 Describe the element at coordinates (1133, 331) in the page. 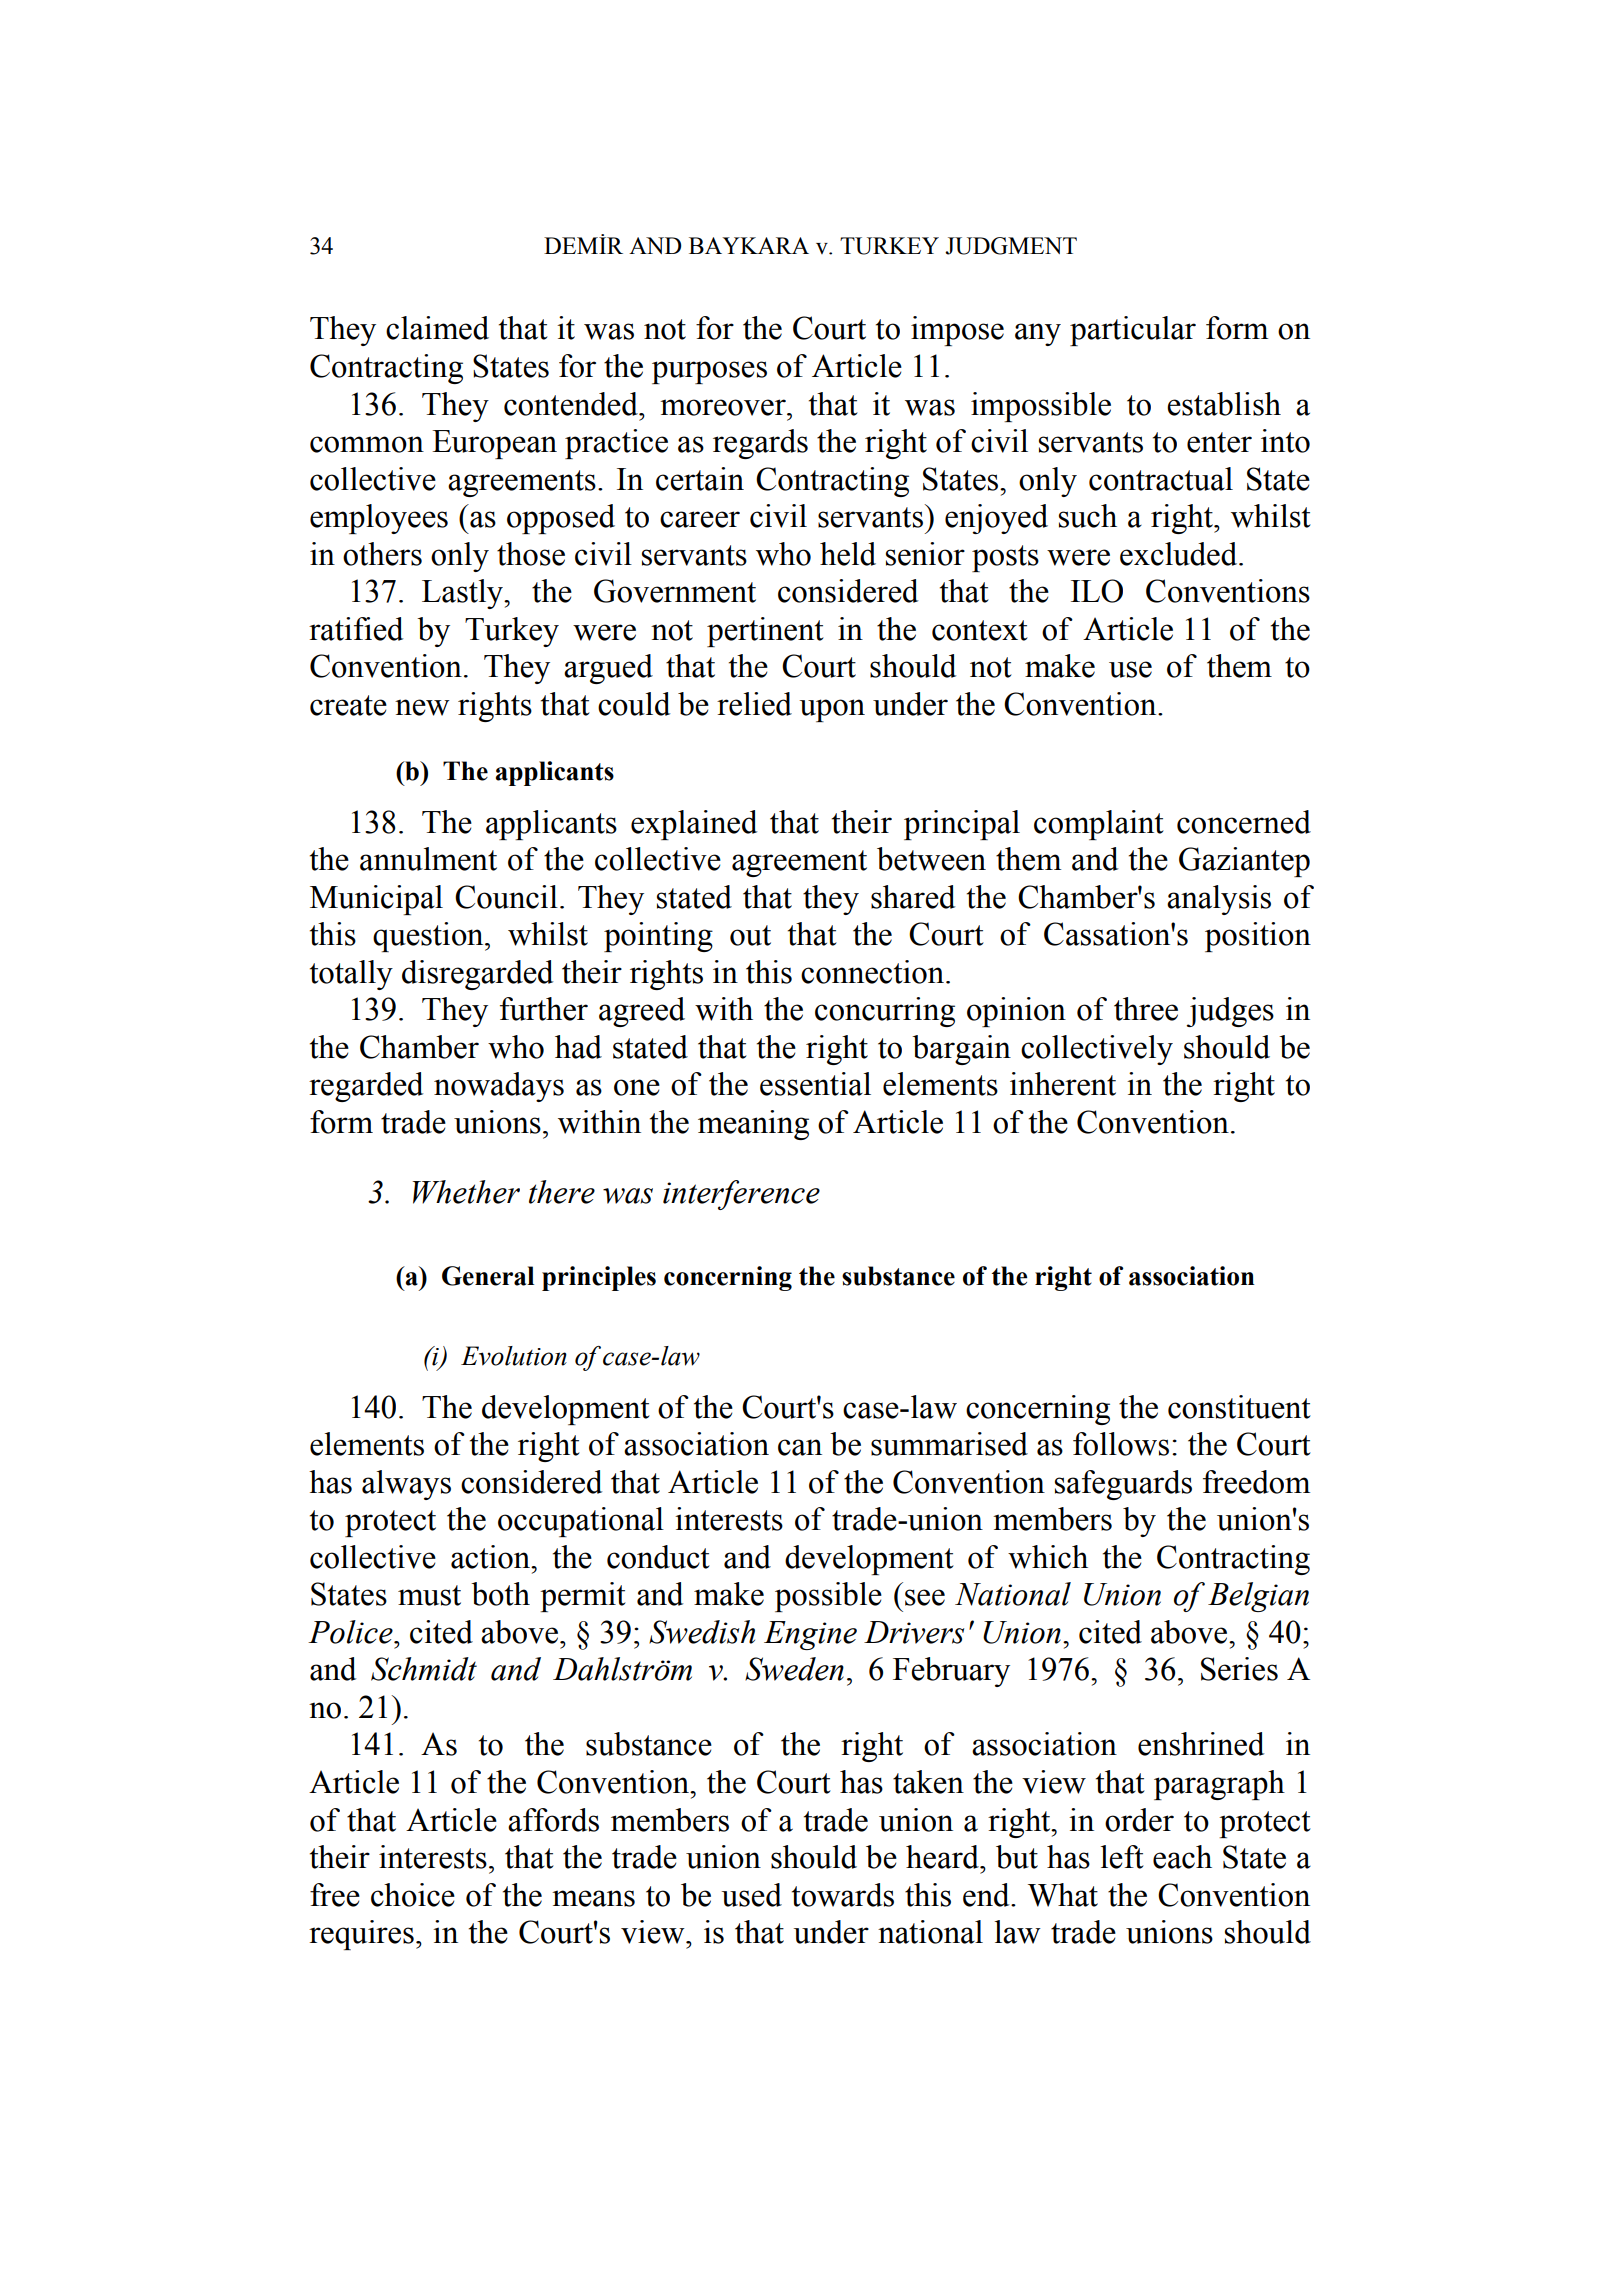

I see `particular` at that location.
